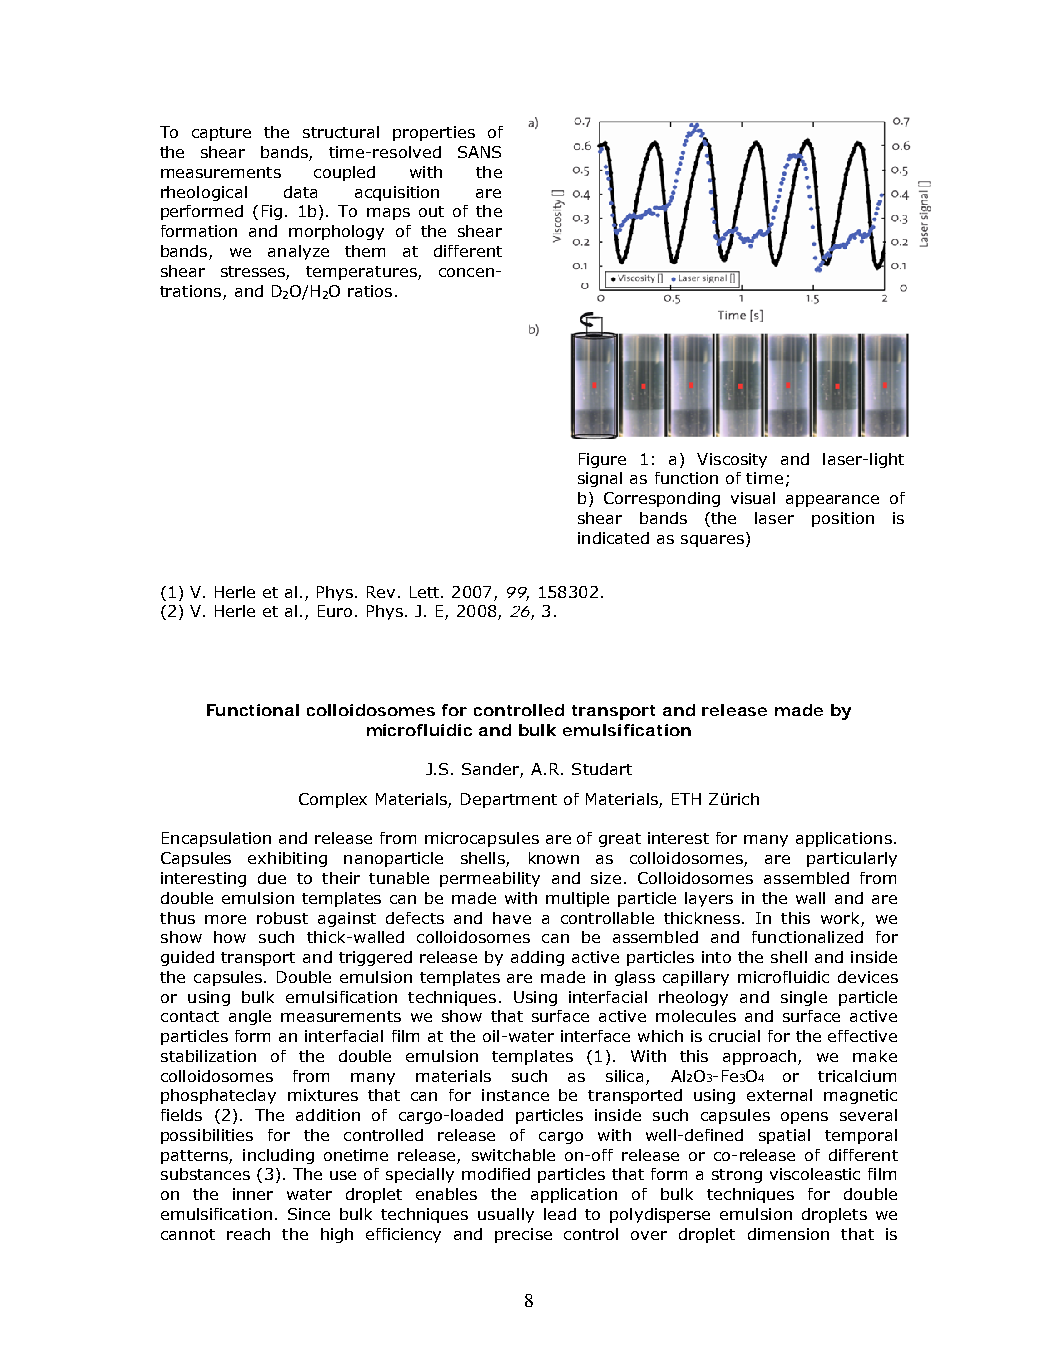 This document has height=1369, width=1058. I want to click on properties, so click(434, 133).
